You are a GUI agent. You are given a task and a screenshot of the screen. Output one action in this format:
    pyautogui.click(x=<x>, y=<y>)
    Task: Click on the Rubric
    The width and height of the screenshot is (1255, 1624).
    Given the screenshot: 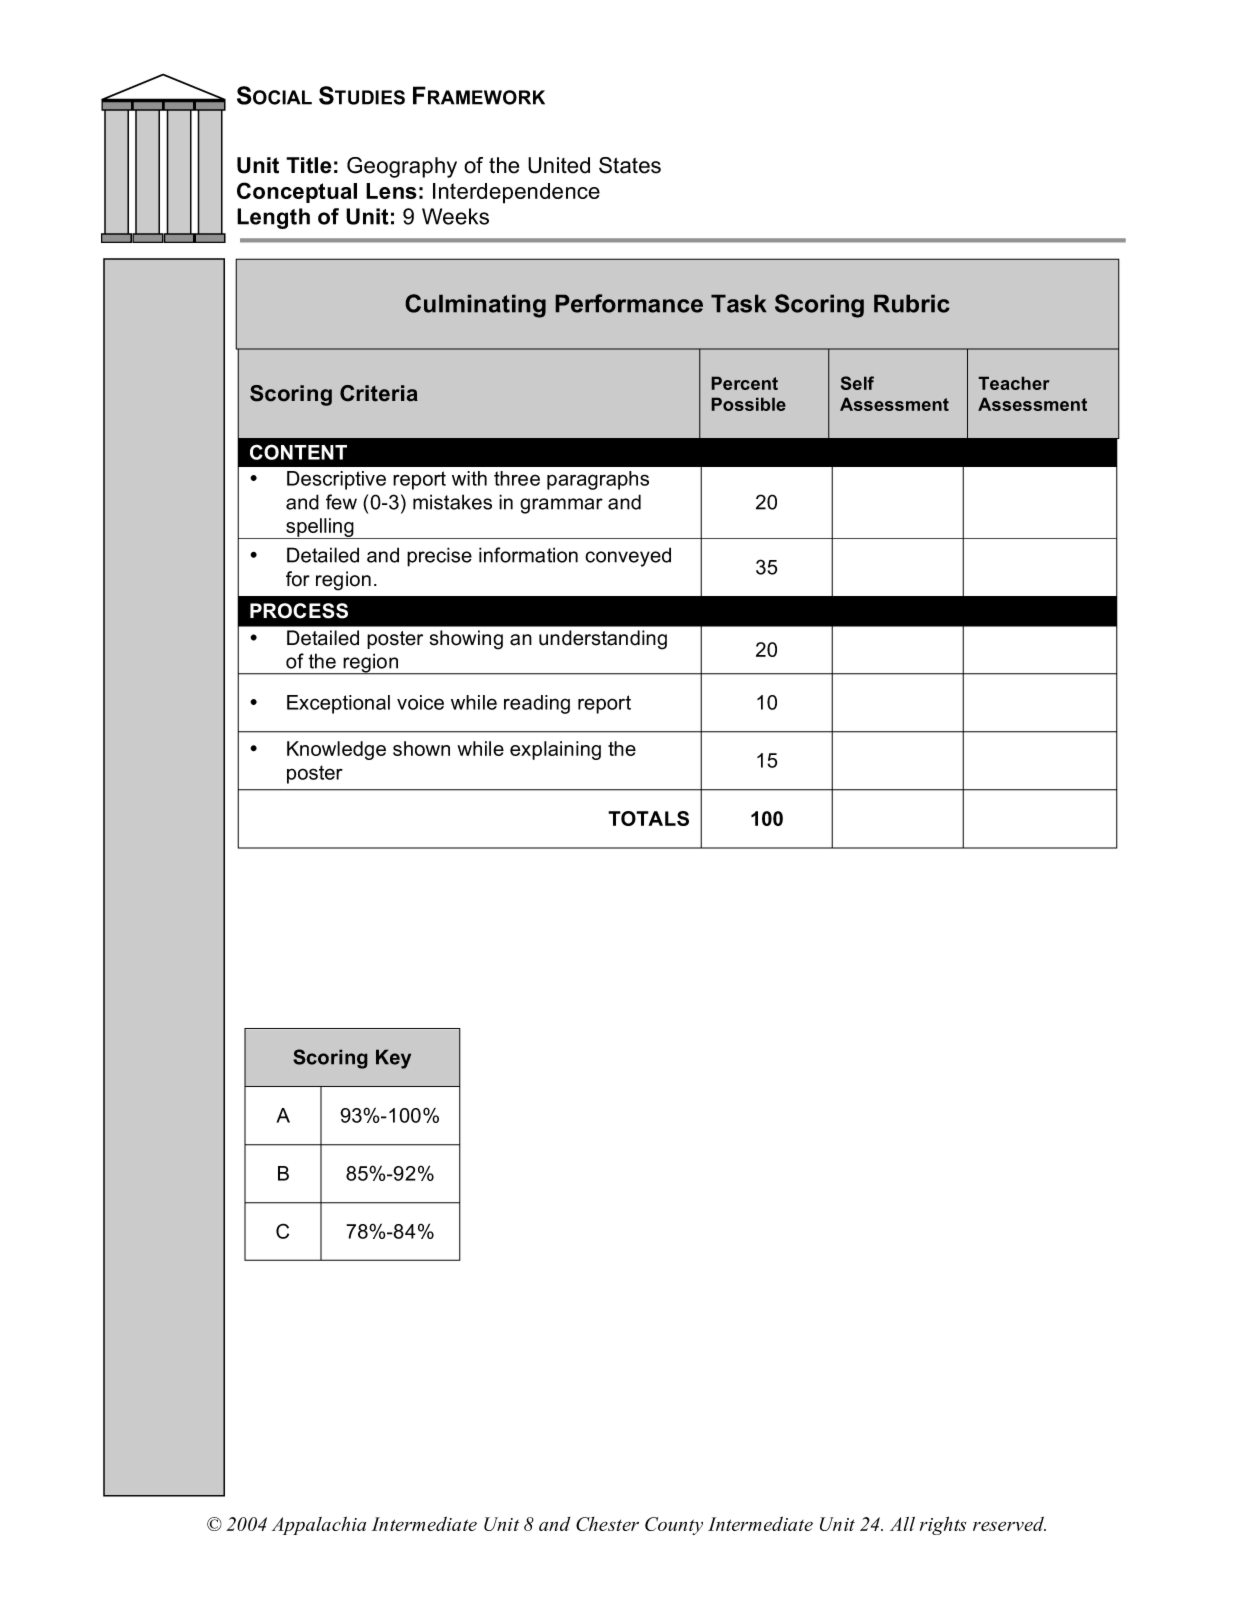 What is the action you would take?
    pyautogui.click(x=912, y=303)
